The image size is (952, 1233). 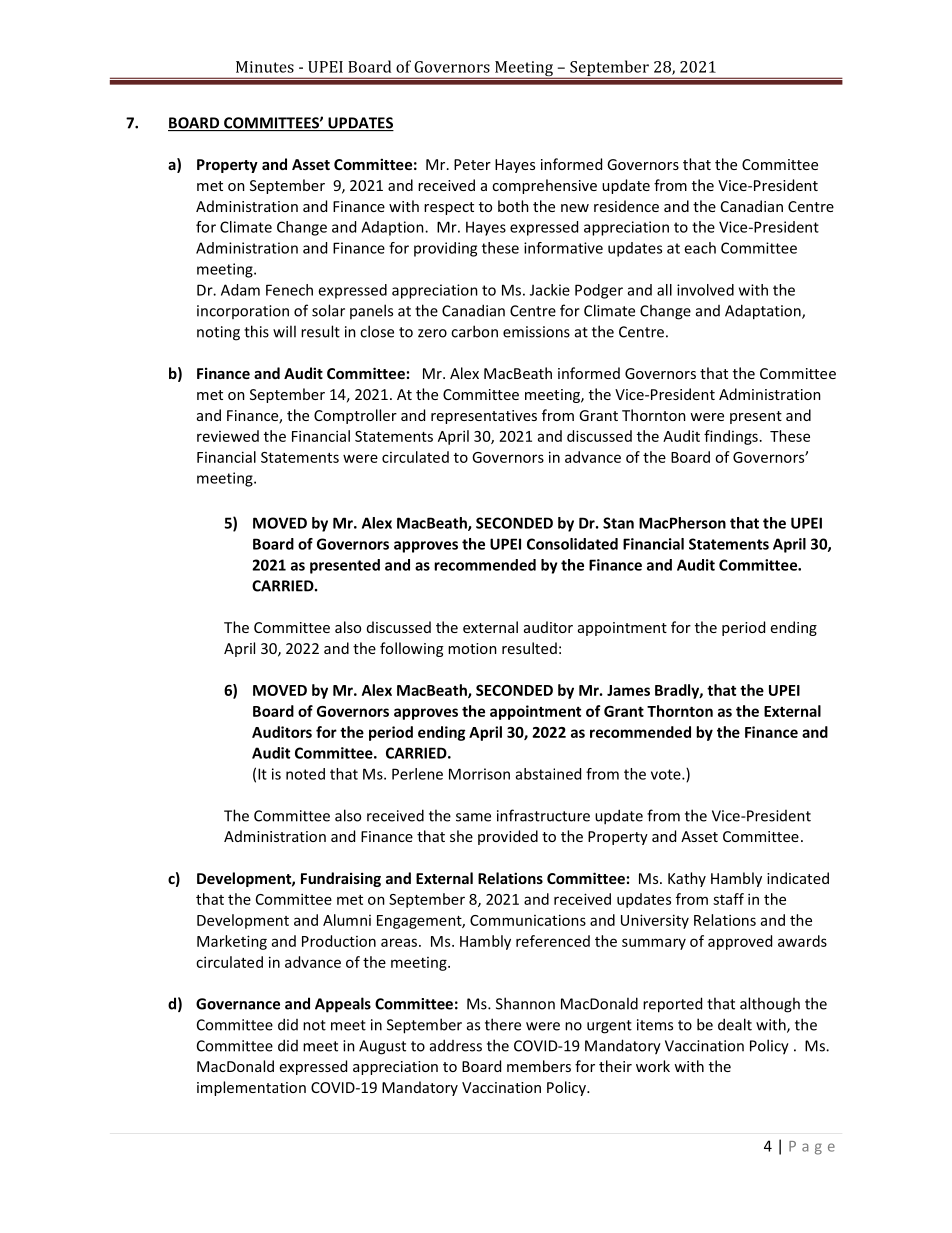 I want to click on Peter, so click(x=472, y=164).
